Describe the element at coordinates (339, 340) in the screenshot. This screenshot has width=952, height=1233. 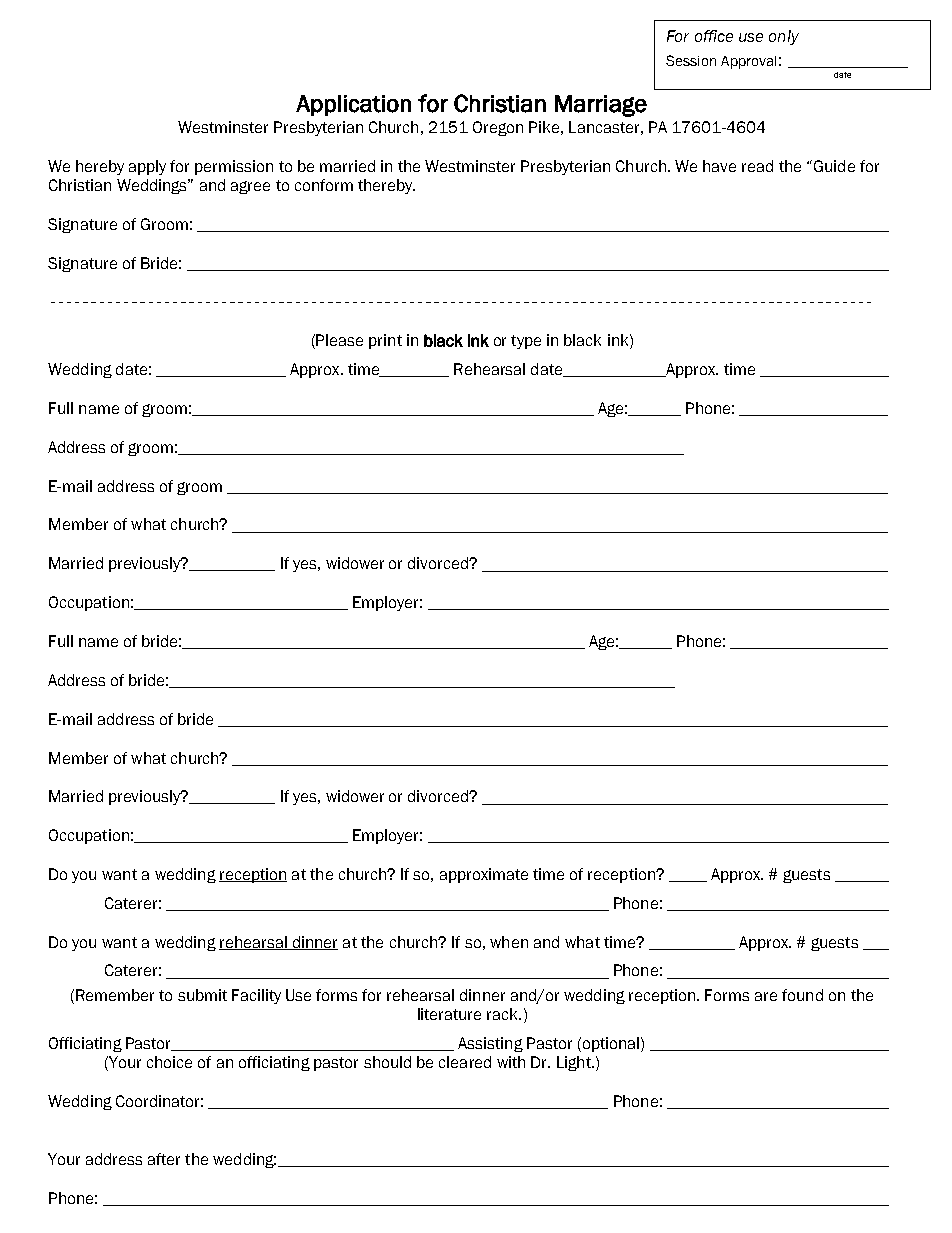
I see `Please` at that location.
